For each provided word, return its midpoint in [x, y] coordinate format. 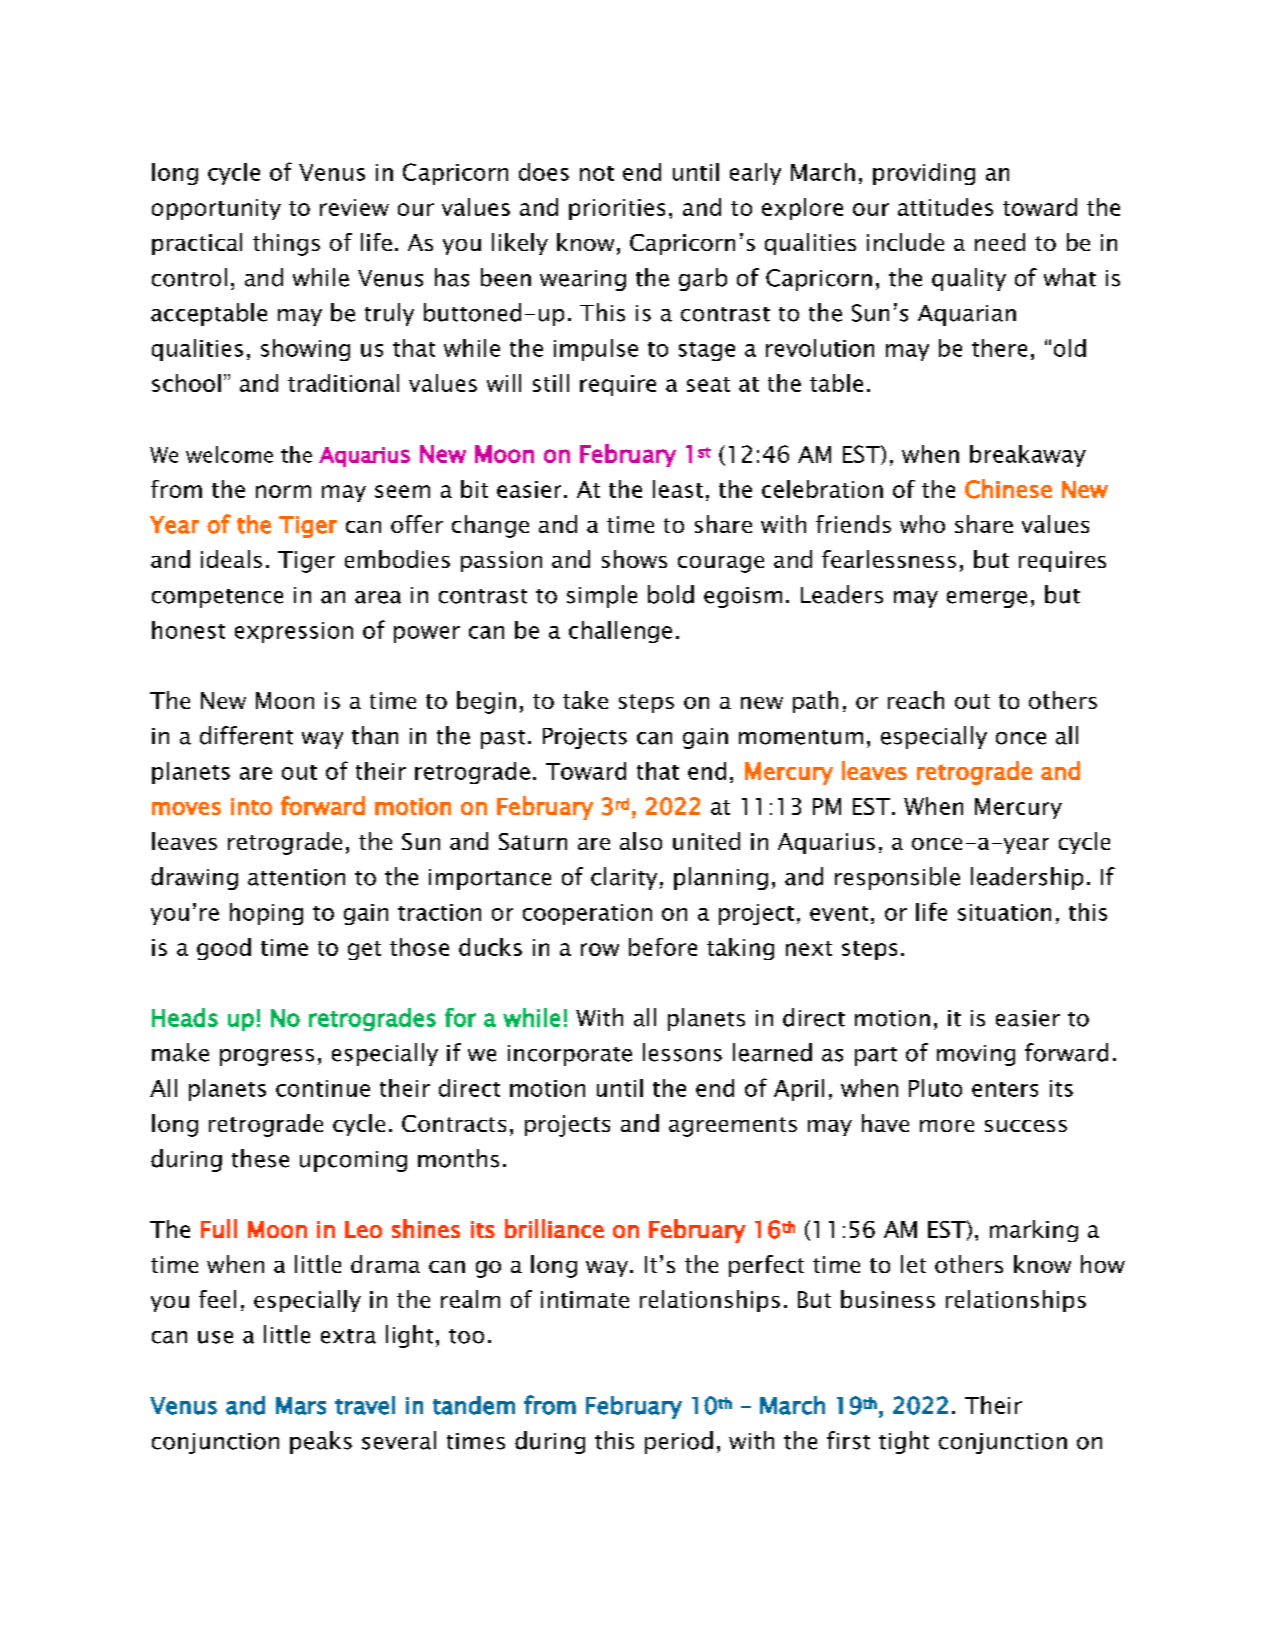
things [286, 244]
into [251, 806]
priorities [617, 209]
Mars [301, 1406]
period [679, 1442]
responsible [897, 878]
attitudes [945, 207]
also [641, 841]
